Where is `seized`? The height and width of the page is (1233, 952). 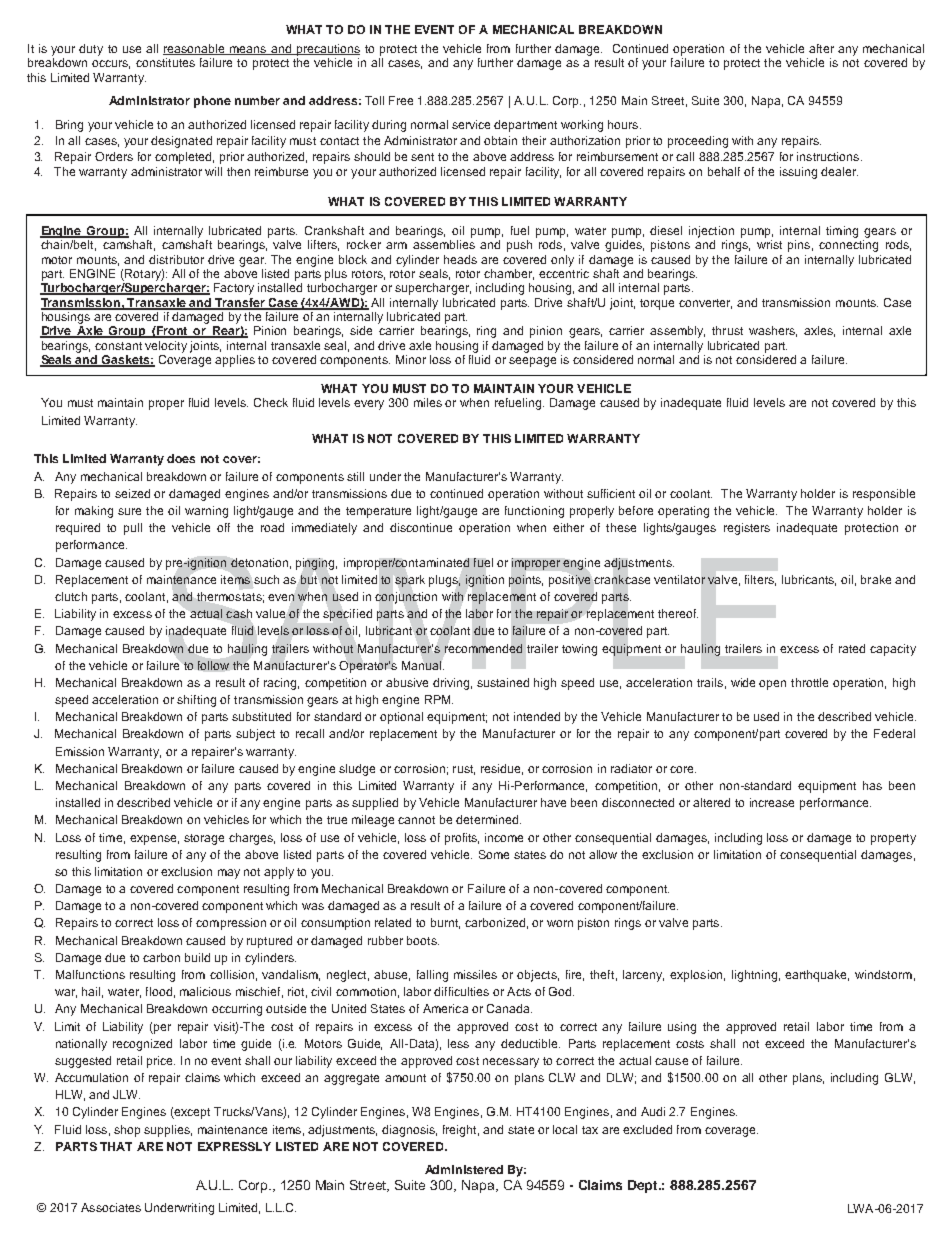
seized is located at coordinates (132, 493).
